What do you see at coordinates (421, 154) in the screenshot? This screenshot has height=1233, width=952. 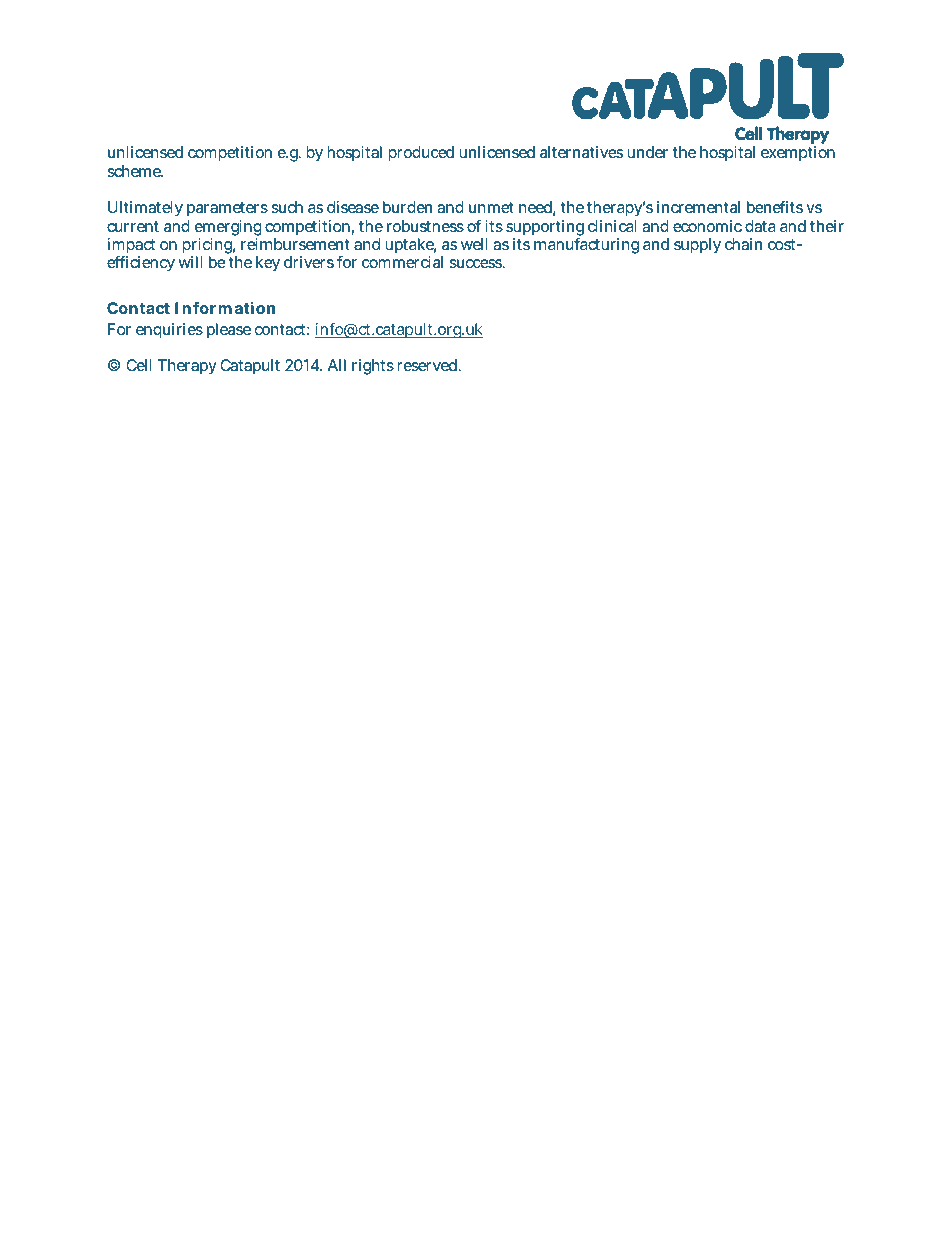 I see `produced` at bounding box center [421, 154].
